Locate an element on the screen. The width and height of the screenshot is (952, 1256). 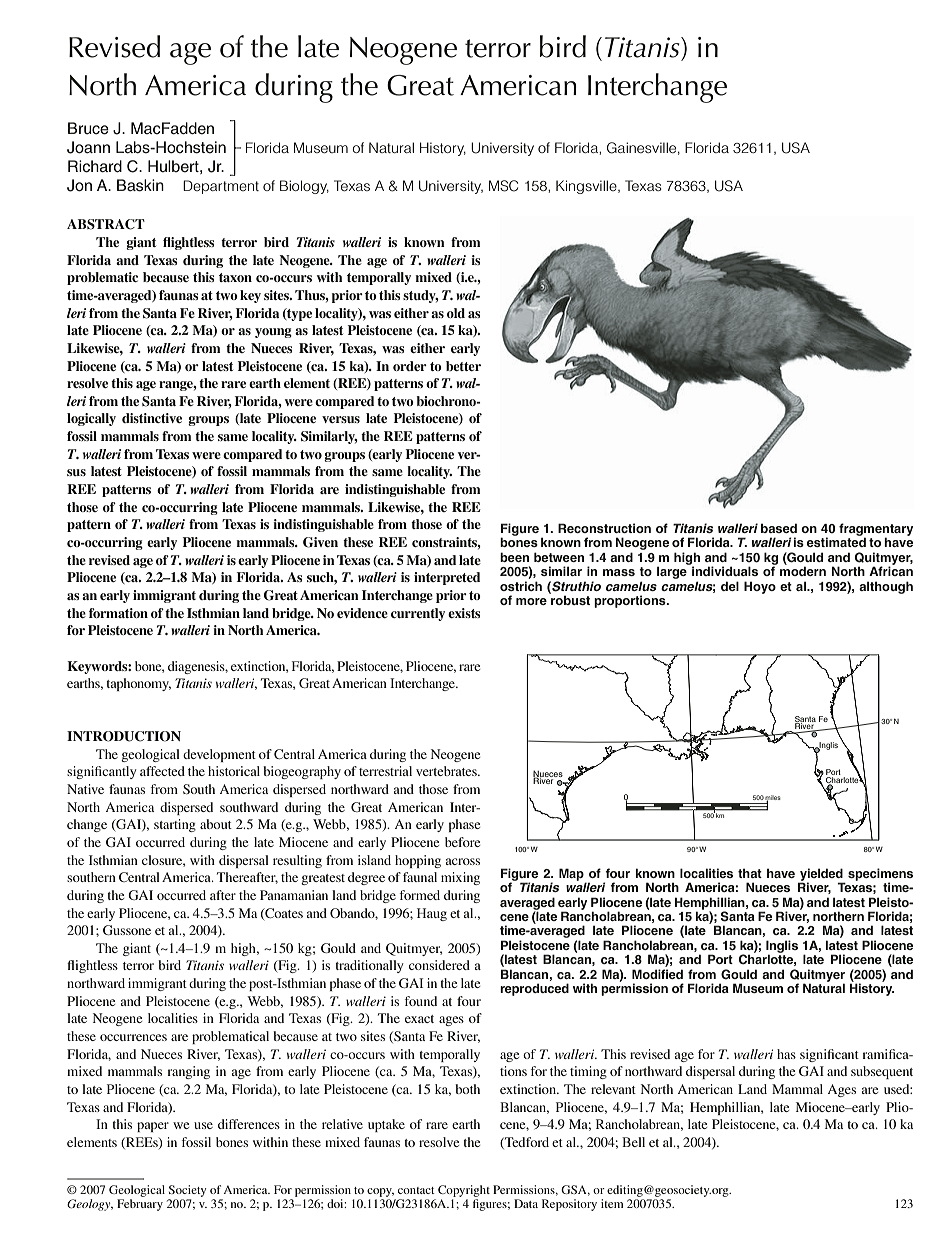
young is located at coordinates (273, 333).
